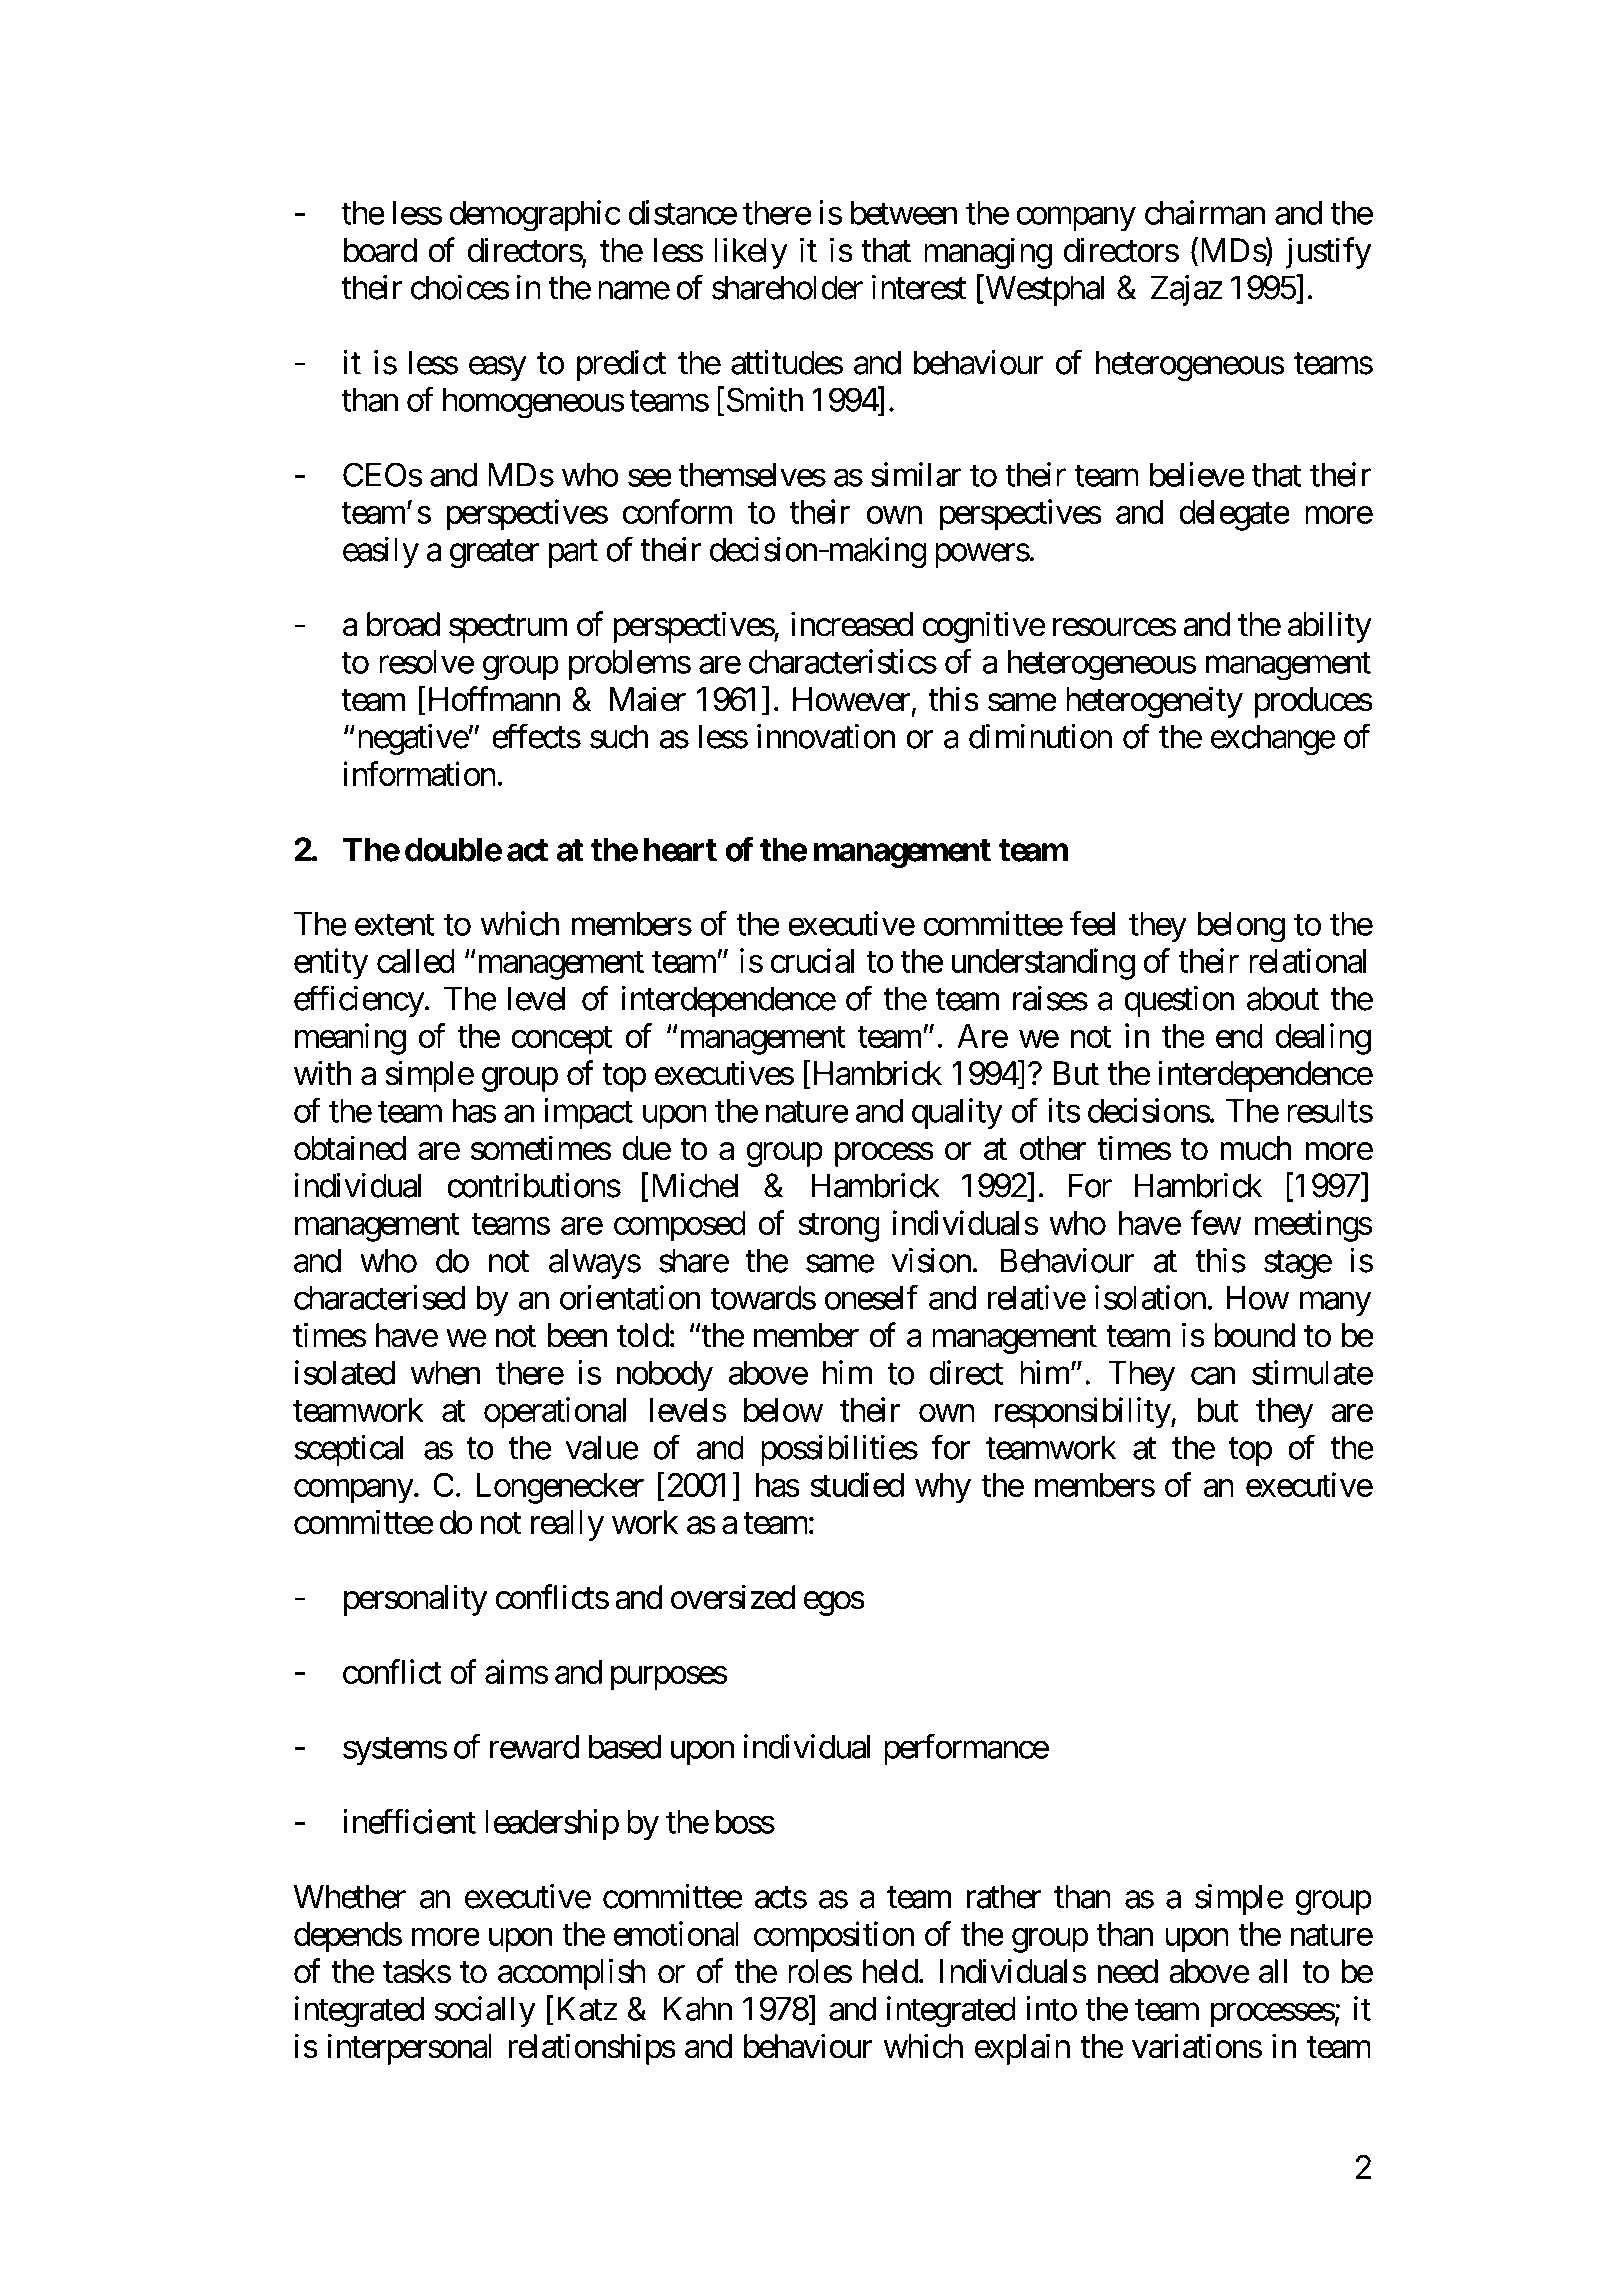 The width and height of the image is (1613, 2283). I want to click on board, so click(380, 250).
